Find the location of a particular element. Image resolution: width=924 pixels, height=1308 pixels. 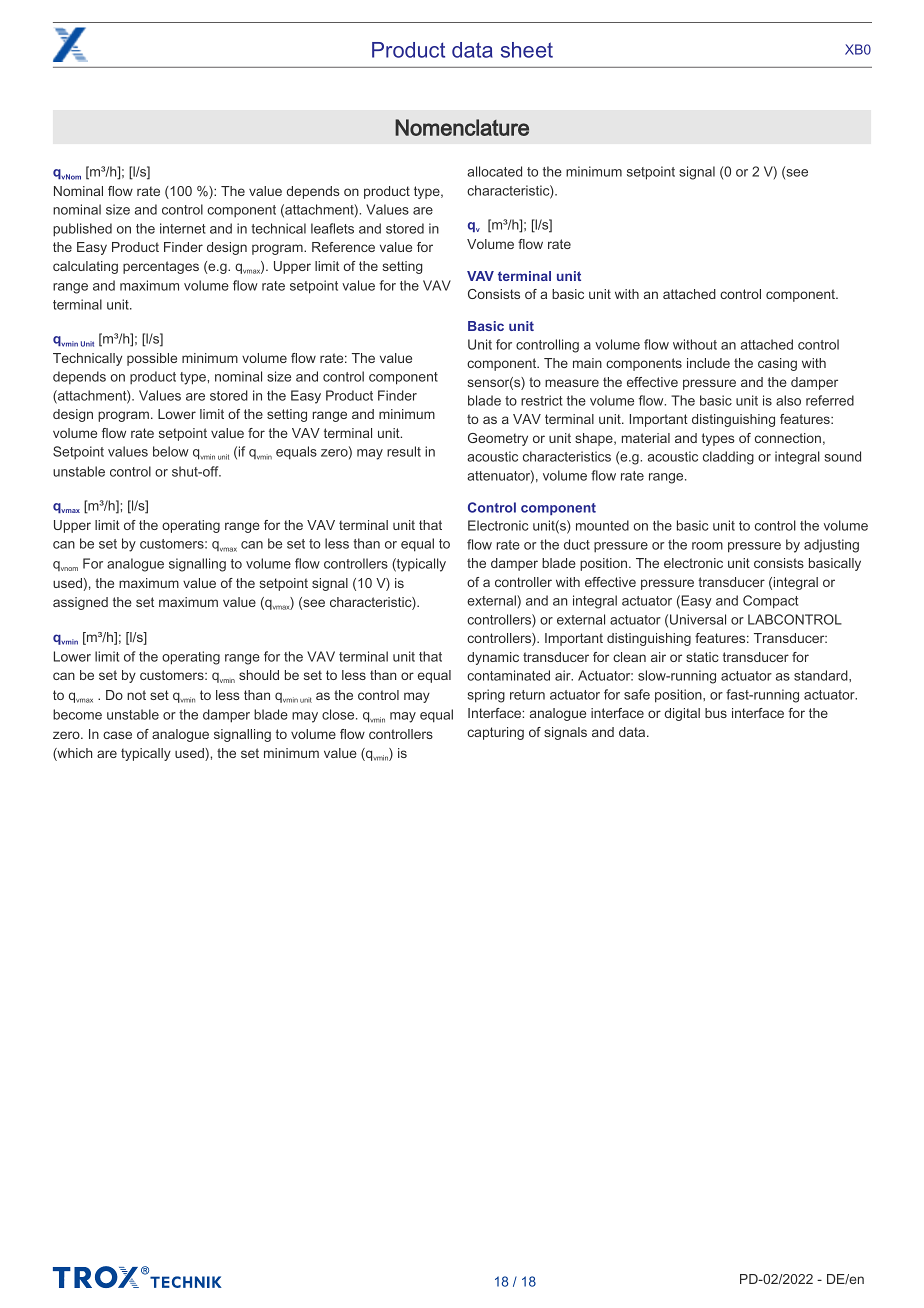

bus is located at coordinates (716, 713).
